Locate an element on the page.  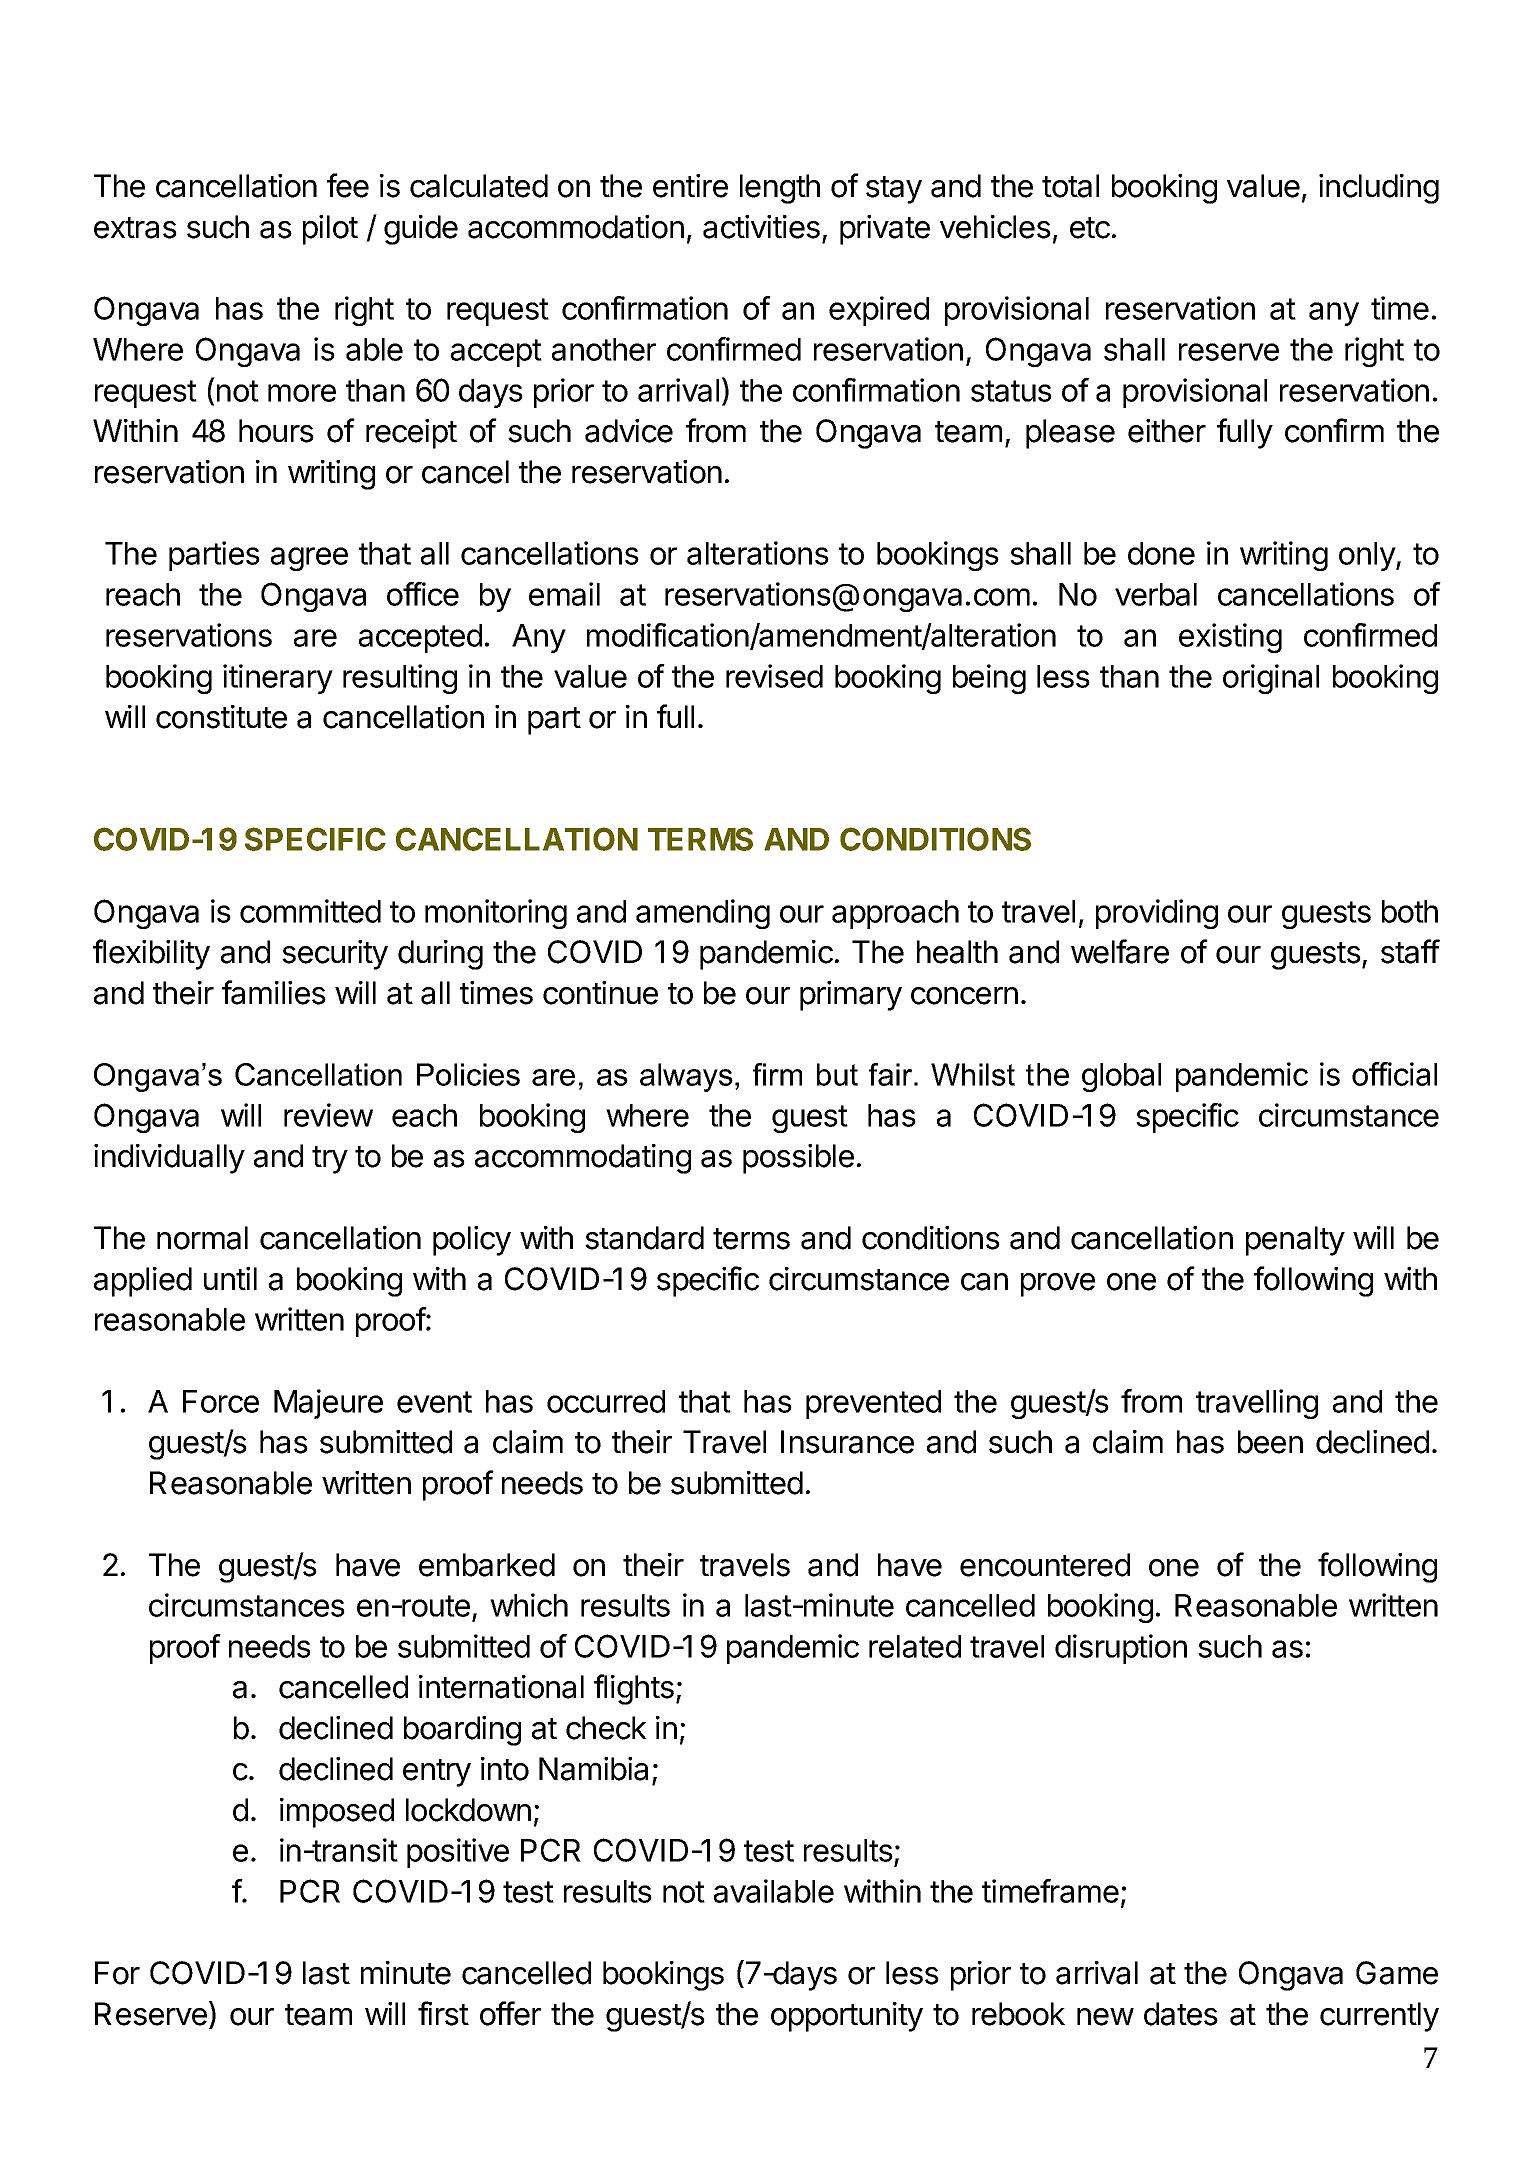
Insurance is located at coordinates (847, 1442).
